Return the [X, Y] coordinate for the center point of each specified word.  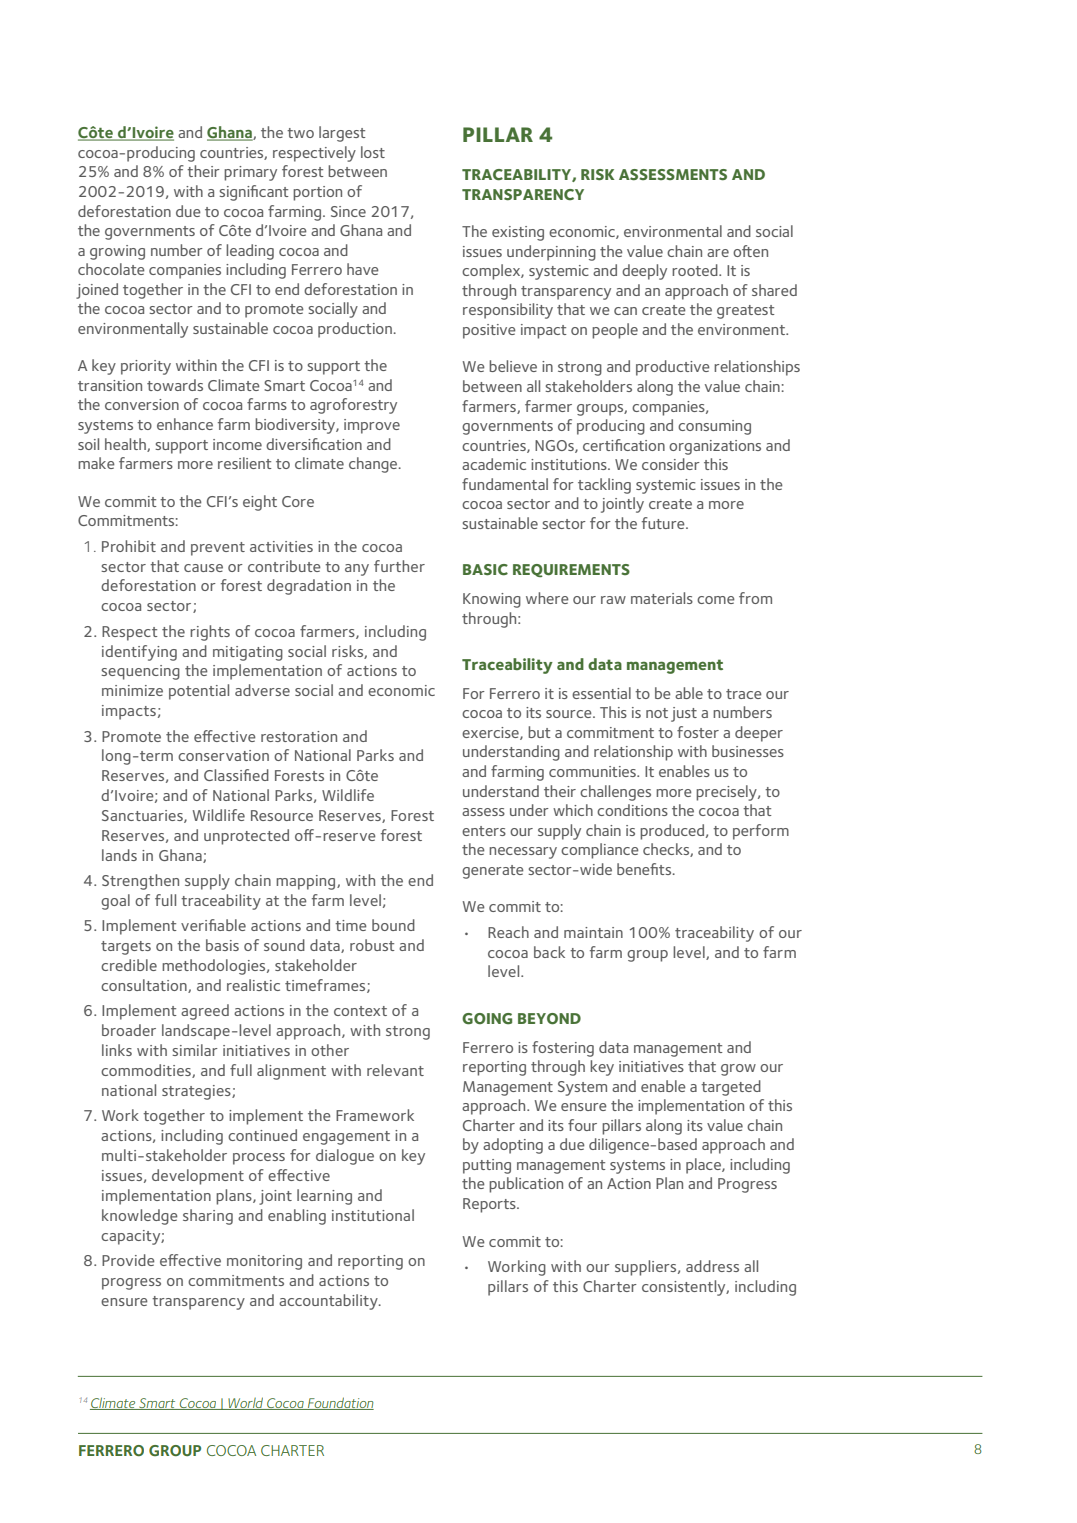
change [374, 465]
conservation [223, 755]
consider [671, 464]
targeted [731, 1088]
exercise [491, 733]
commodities [147, 1071]
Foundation [340, 1403]
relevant [395, 1070]
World [246, 1403]
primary [250, 173]
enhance [185, 424]
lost [373, 152]
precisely [727, 793]
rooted [696, 270]
